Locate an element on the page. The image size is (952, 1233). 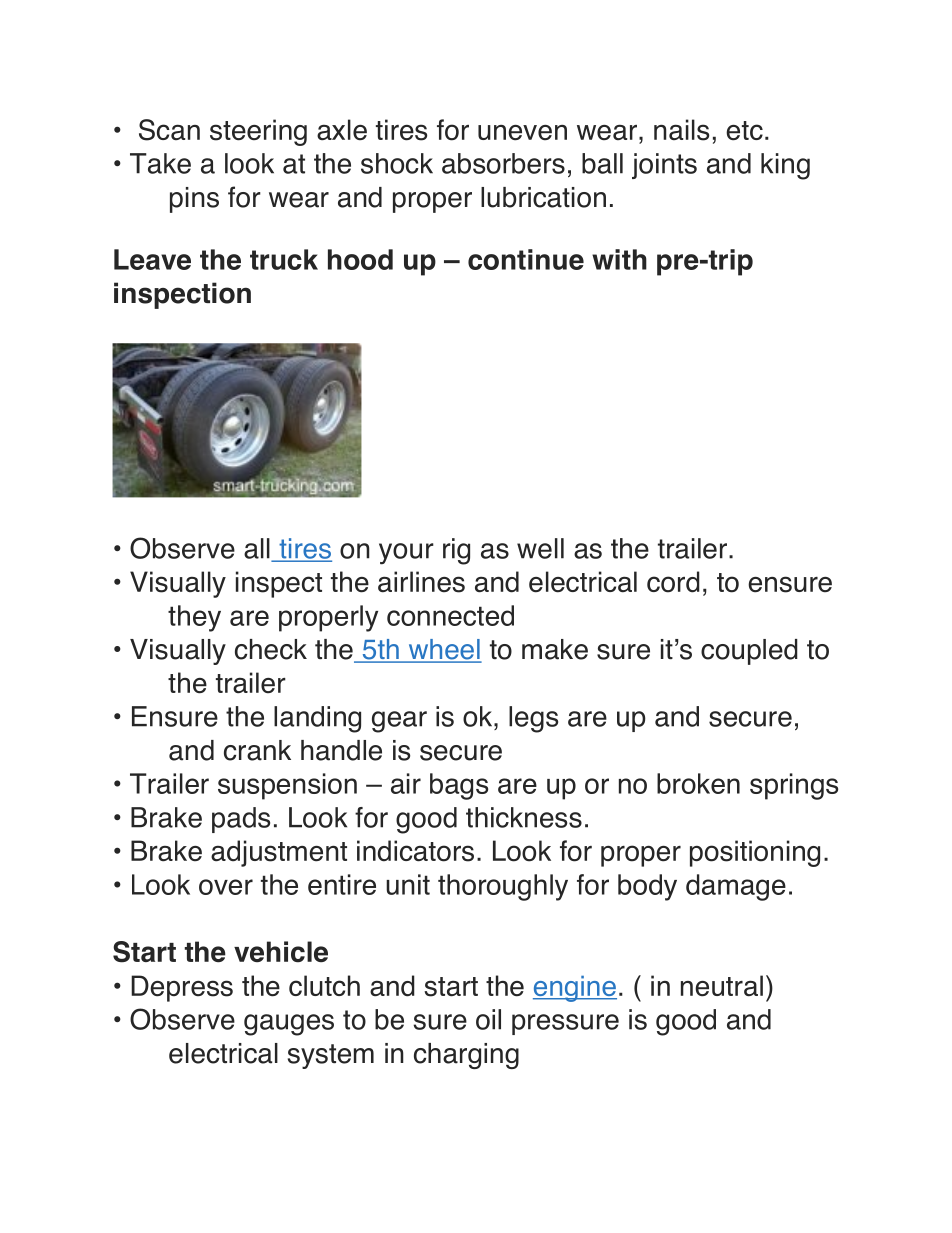
absorbers is located at coordinates (503, 163).
